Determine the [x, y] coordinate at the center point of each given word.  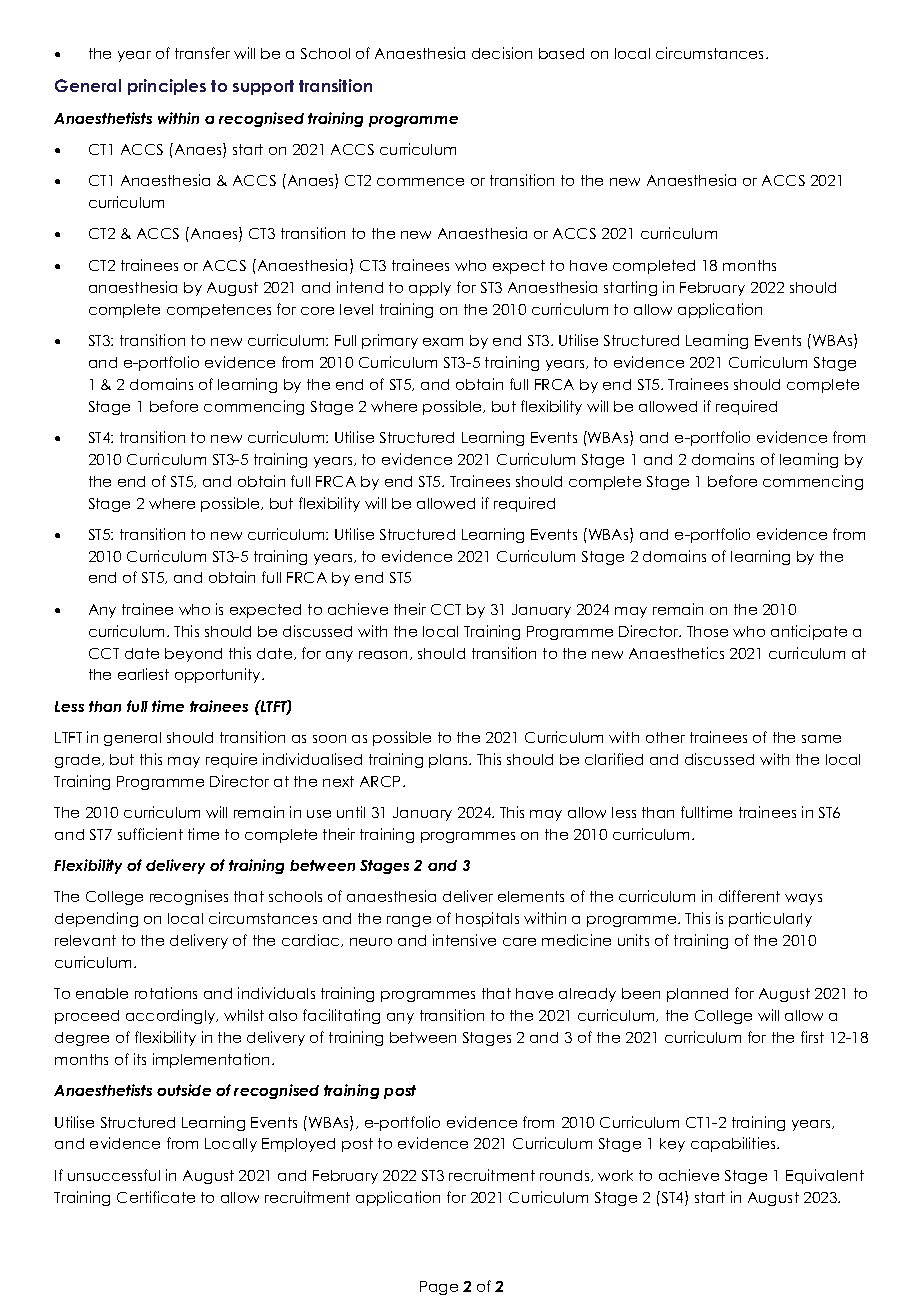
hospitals [487, 919]
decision [502, 53]
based [561, 53]
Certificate [156, 1197]
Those [707, 631]
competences [219, 311]
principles [167, 87]
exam [443, 342]
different [749, 896]
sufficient [150, 834]
